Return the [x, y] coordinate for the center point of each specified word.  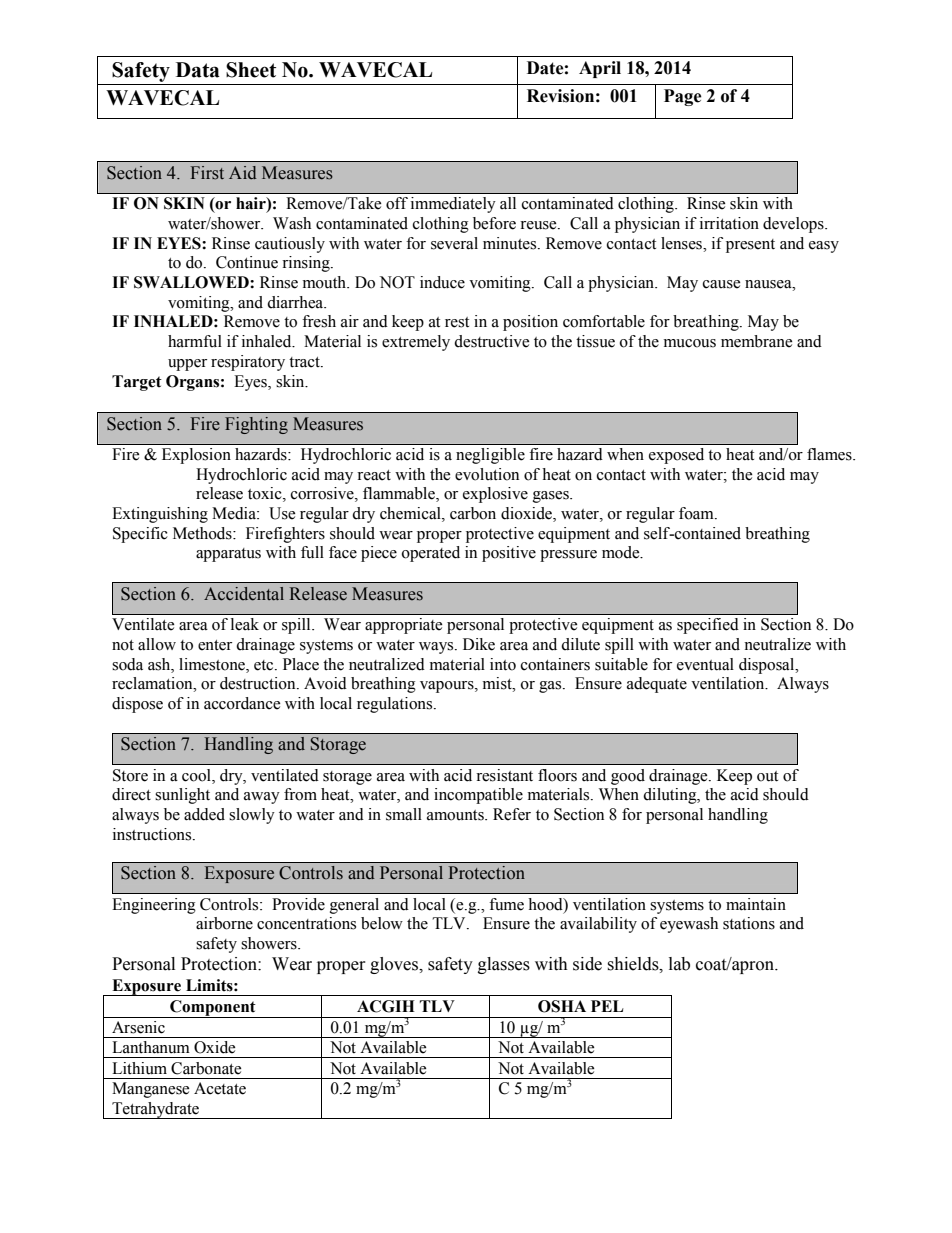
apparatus [228, 555]
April [600, 69]
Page [683, 97]
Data [198, 70]
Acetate [220, 1088]
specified [708, 626]
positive [509, 554]
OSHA [562, 1006]
